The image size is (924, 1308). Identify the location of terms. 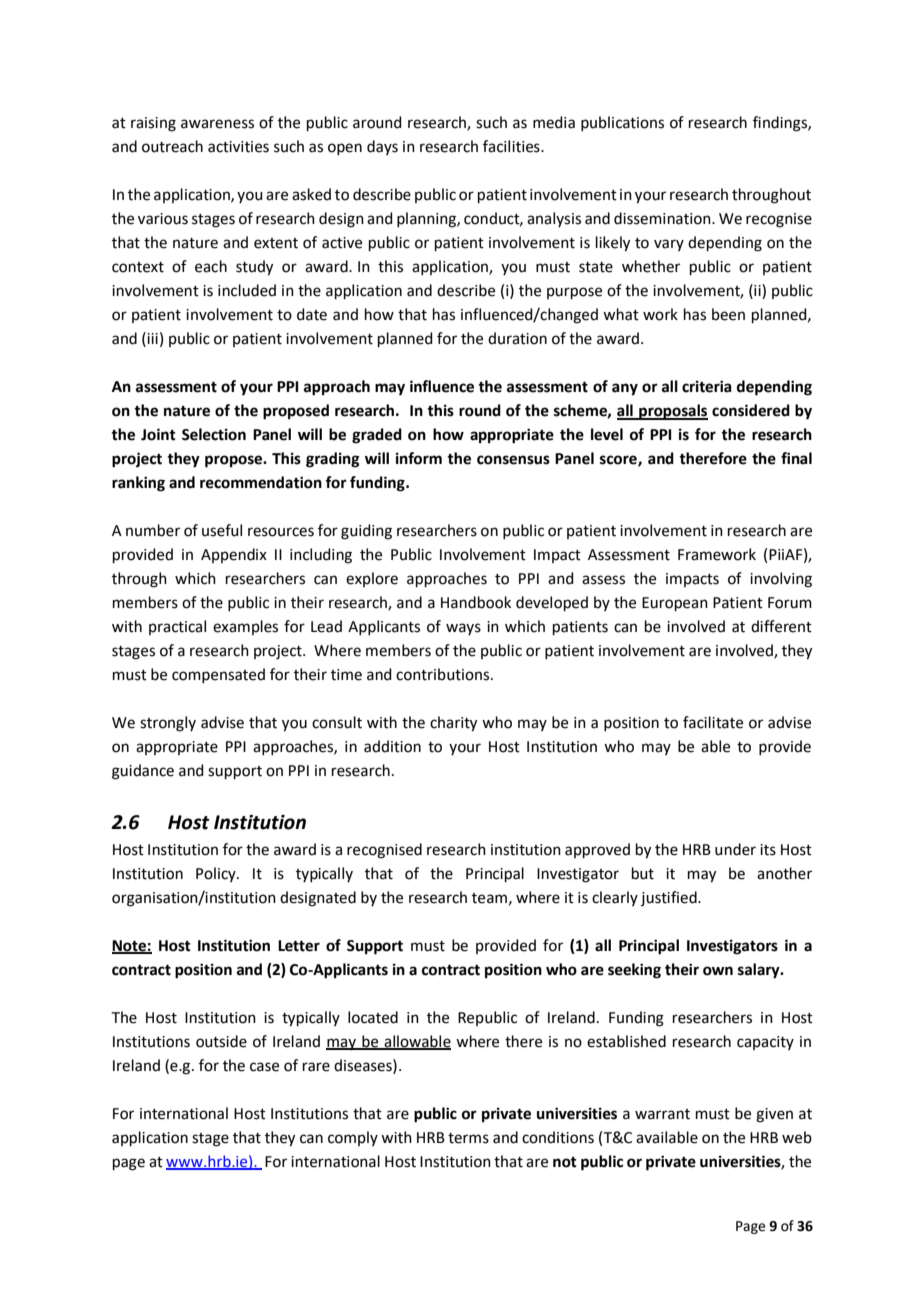
(468, 1138).
